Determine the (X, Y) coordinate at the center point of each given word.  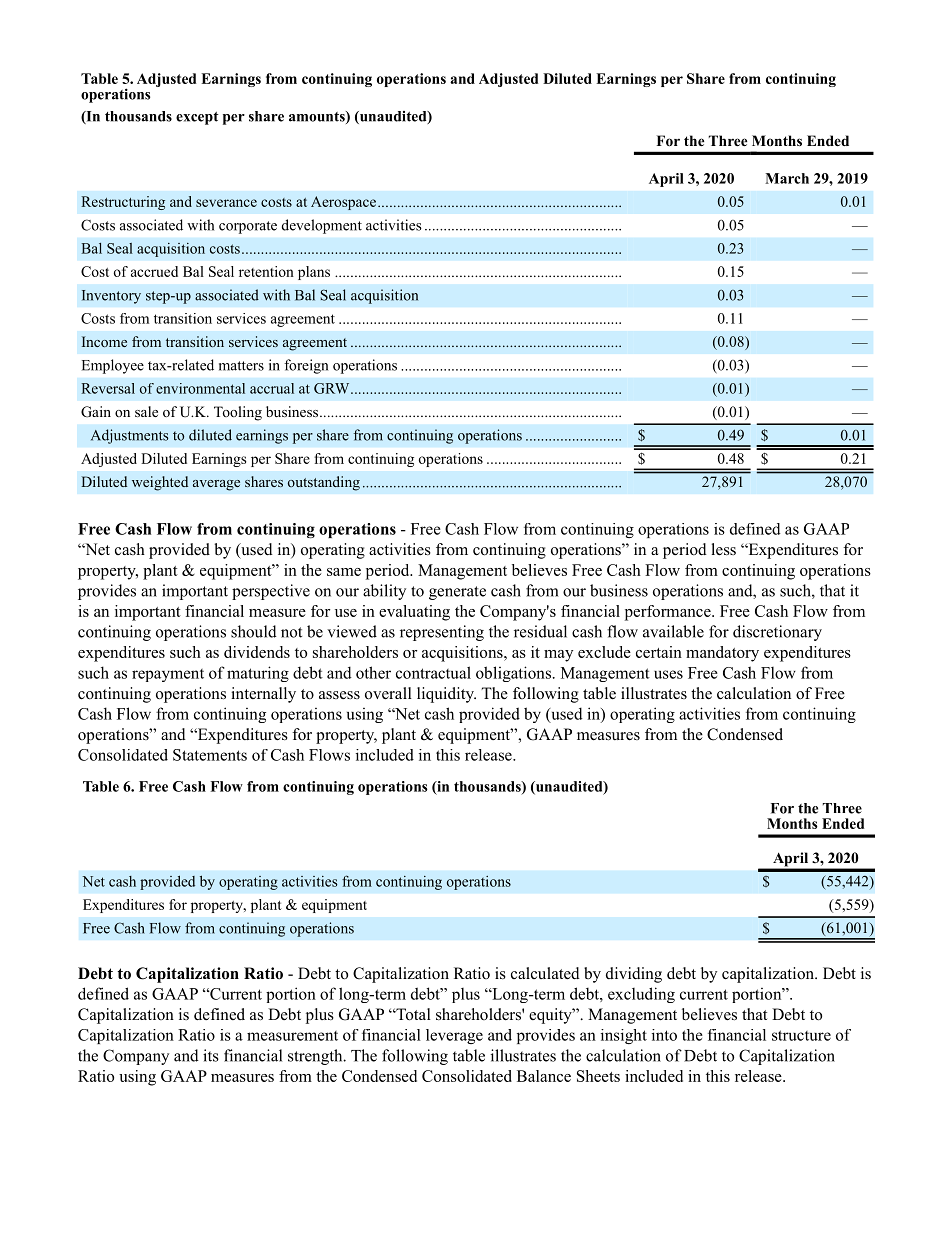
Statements (210, 755)
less (724, 549)
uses (668, 674)
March (787, 178)
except (197, 118)
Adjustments (129, 436)
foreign (306, 366)
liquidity (446, 695)
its (211, 1055)
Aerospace (343, 203)
